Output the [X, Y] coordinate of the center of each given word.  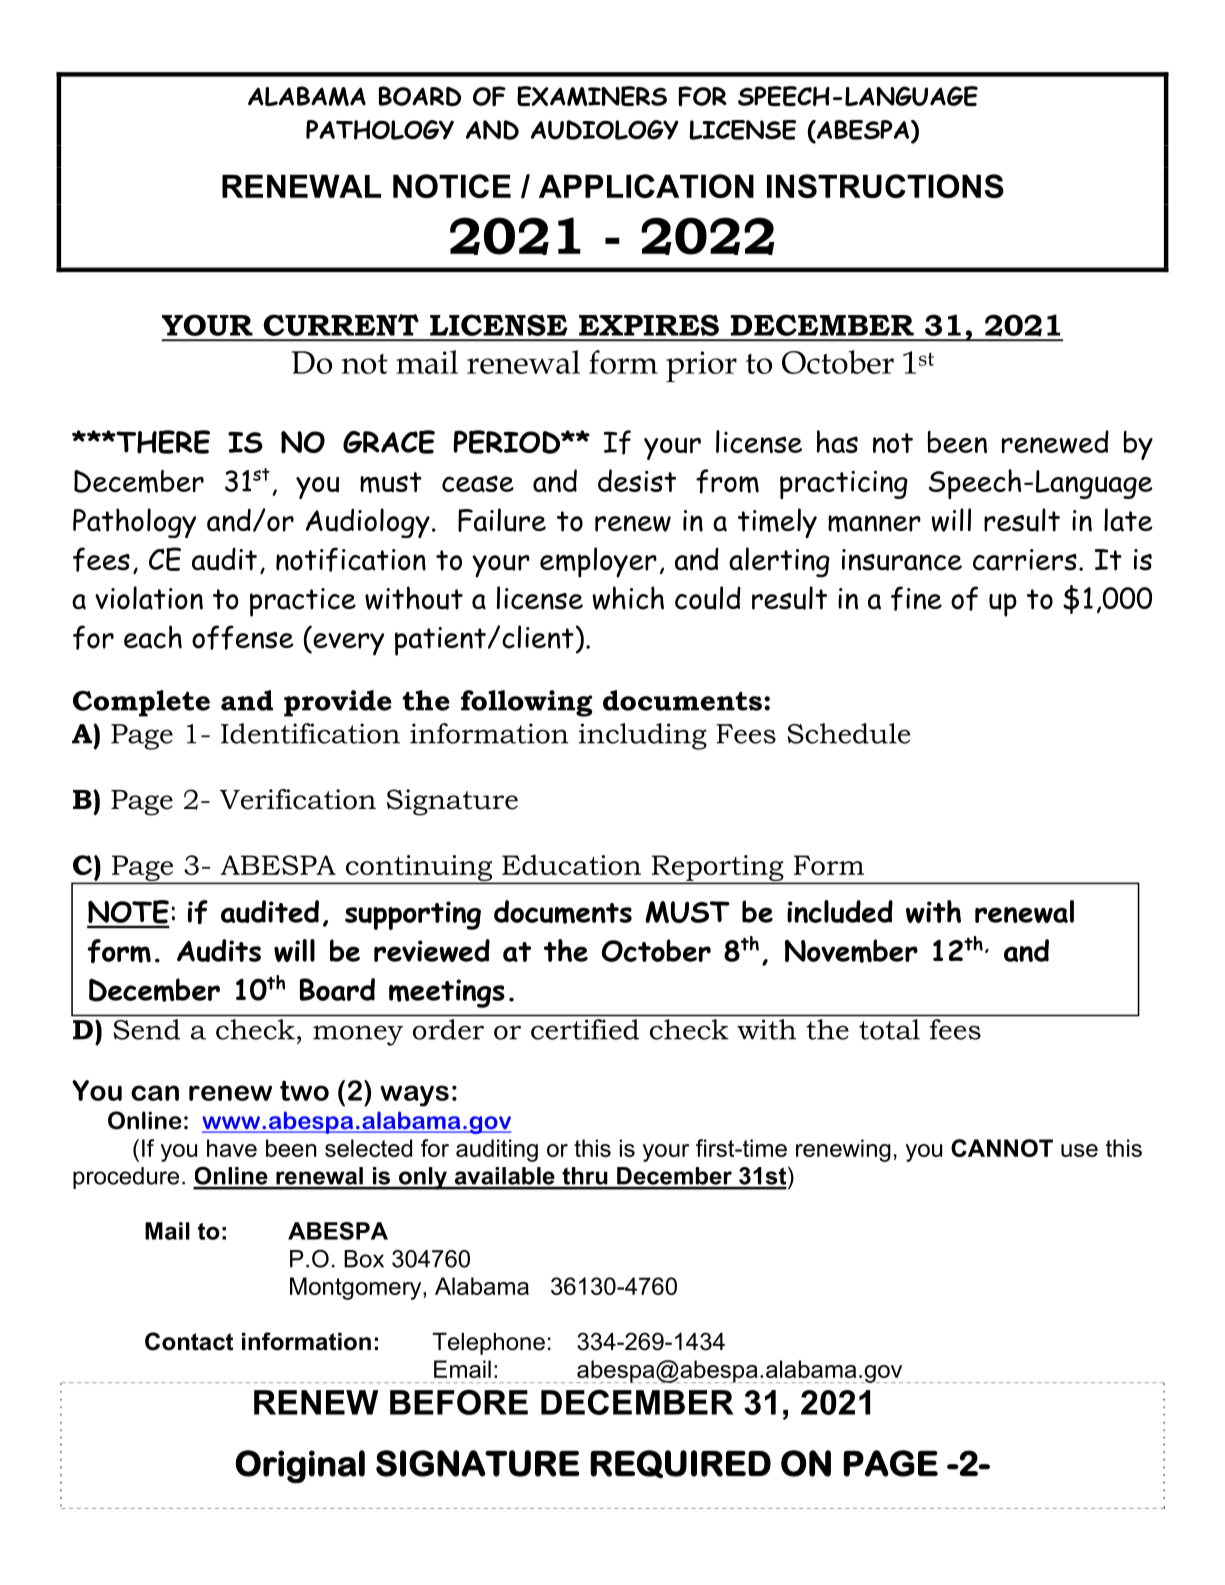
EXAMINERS [592, 96]
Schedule [848, 733]
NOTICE [452, 186]
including [643, 736]
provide [338, 703]
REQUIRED [680, 1464]
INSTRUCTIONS [885, 186]
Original [300, 1467]
